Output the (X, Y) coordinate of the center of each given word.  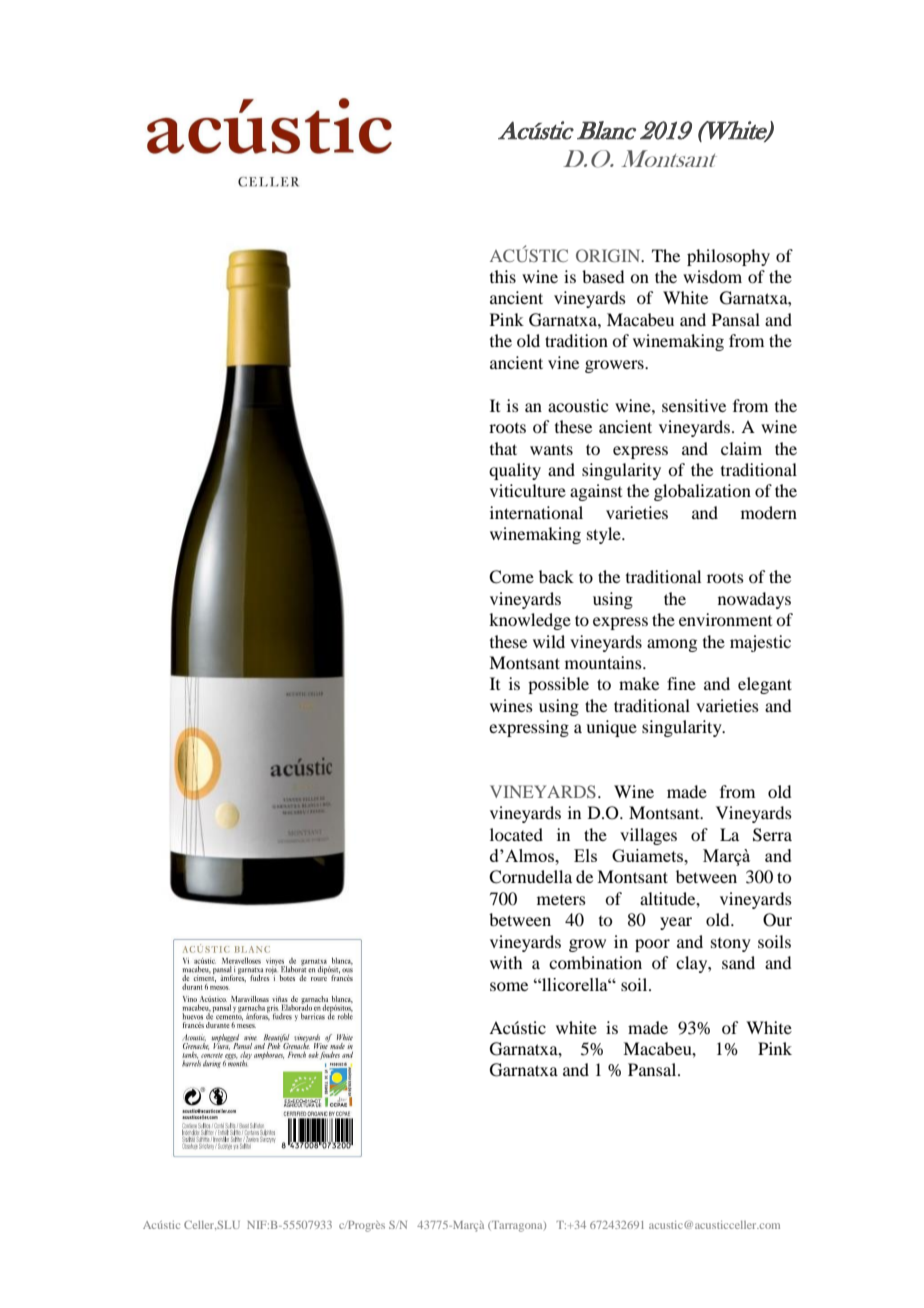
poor (652, 945)
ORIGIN (609, 255)
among (672, 645)
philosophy (728, 257)
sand (738, 962)
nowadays (754, 600)
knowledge (530, 621)
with (506, 962)
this (503, 276)
